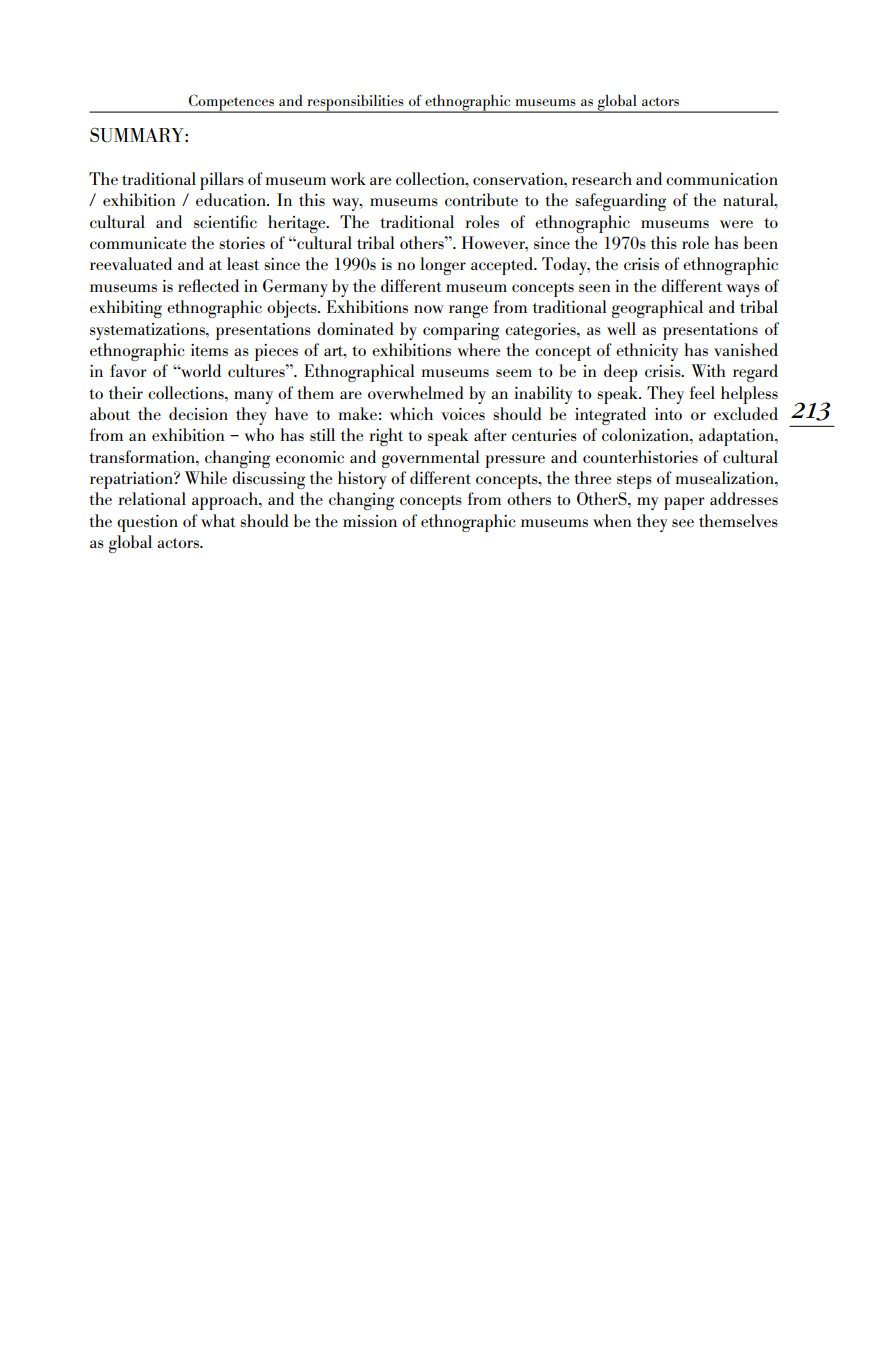 The image size is (896, 1345). I want to click on responsibilities, so click(355, 103).
